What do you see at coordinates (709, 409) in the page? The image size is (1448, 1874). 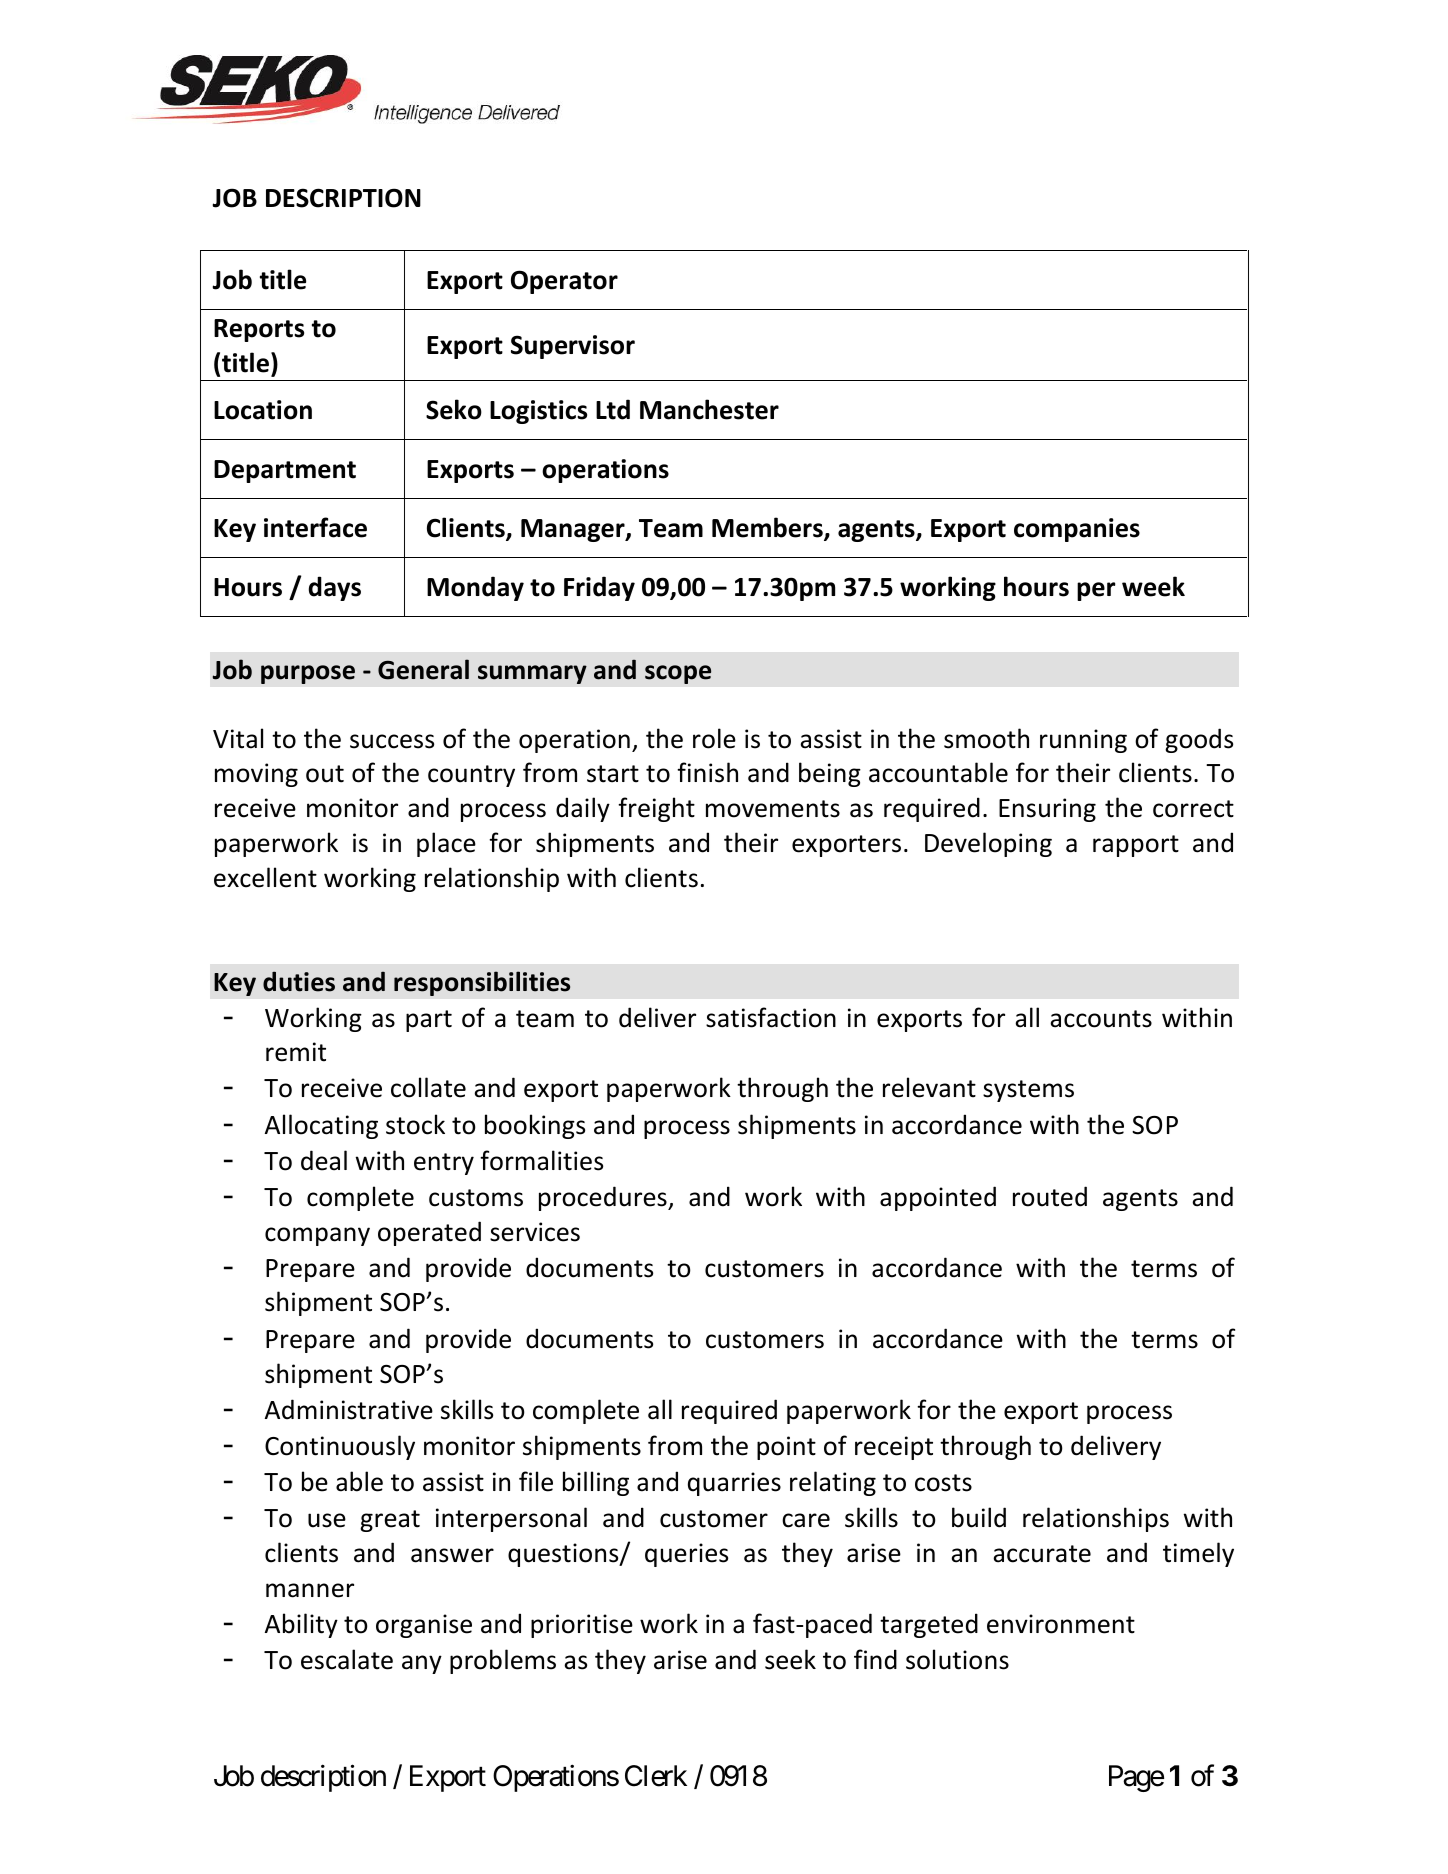 I see `Manchester` at bounding box center [709, 409].
